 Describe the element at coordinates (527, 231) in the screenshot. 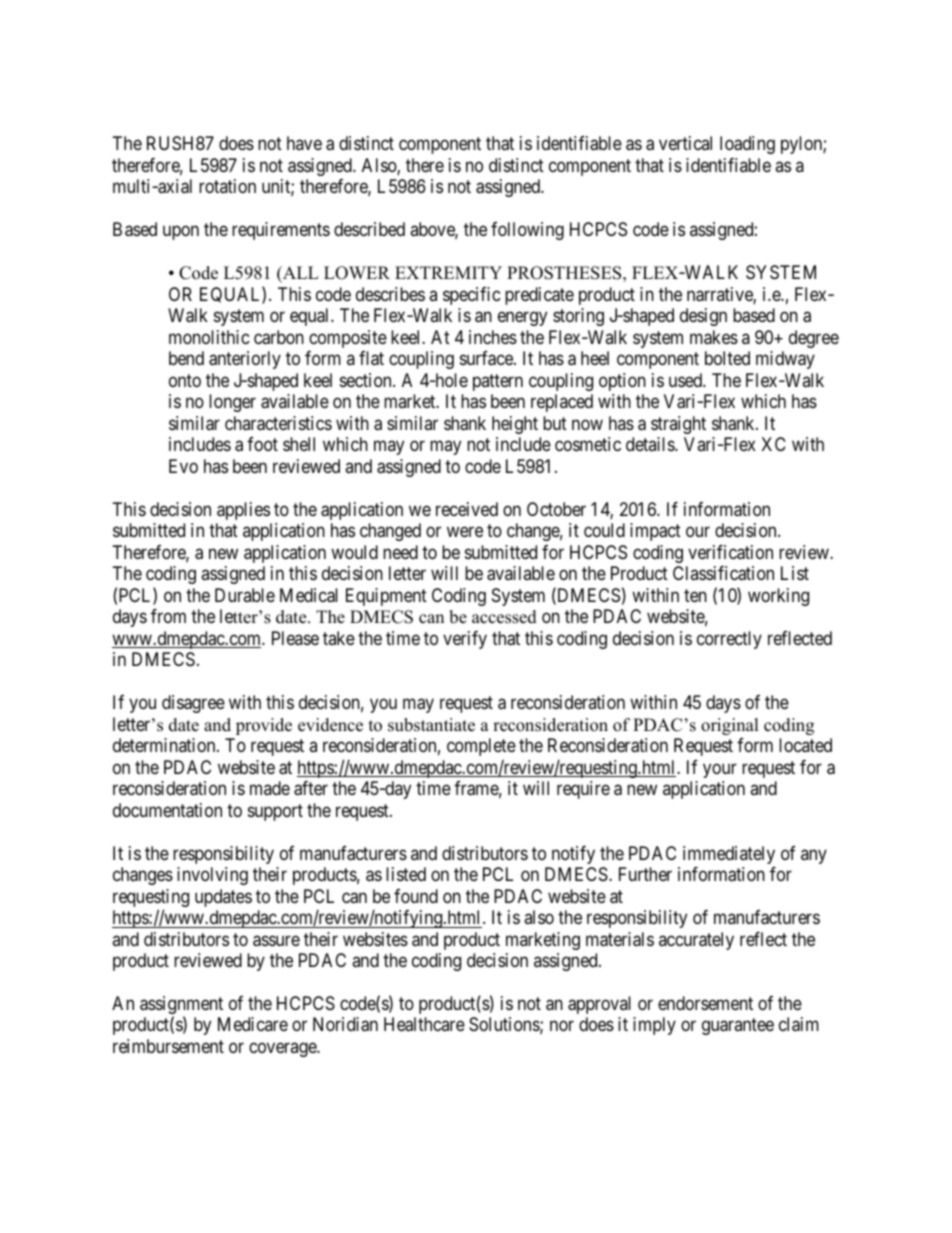

I see `following` at that location.
